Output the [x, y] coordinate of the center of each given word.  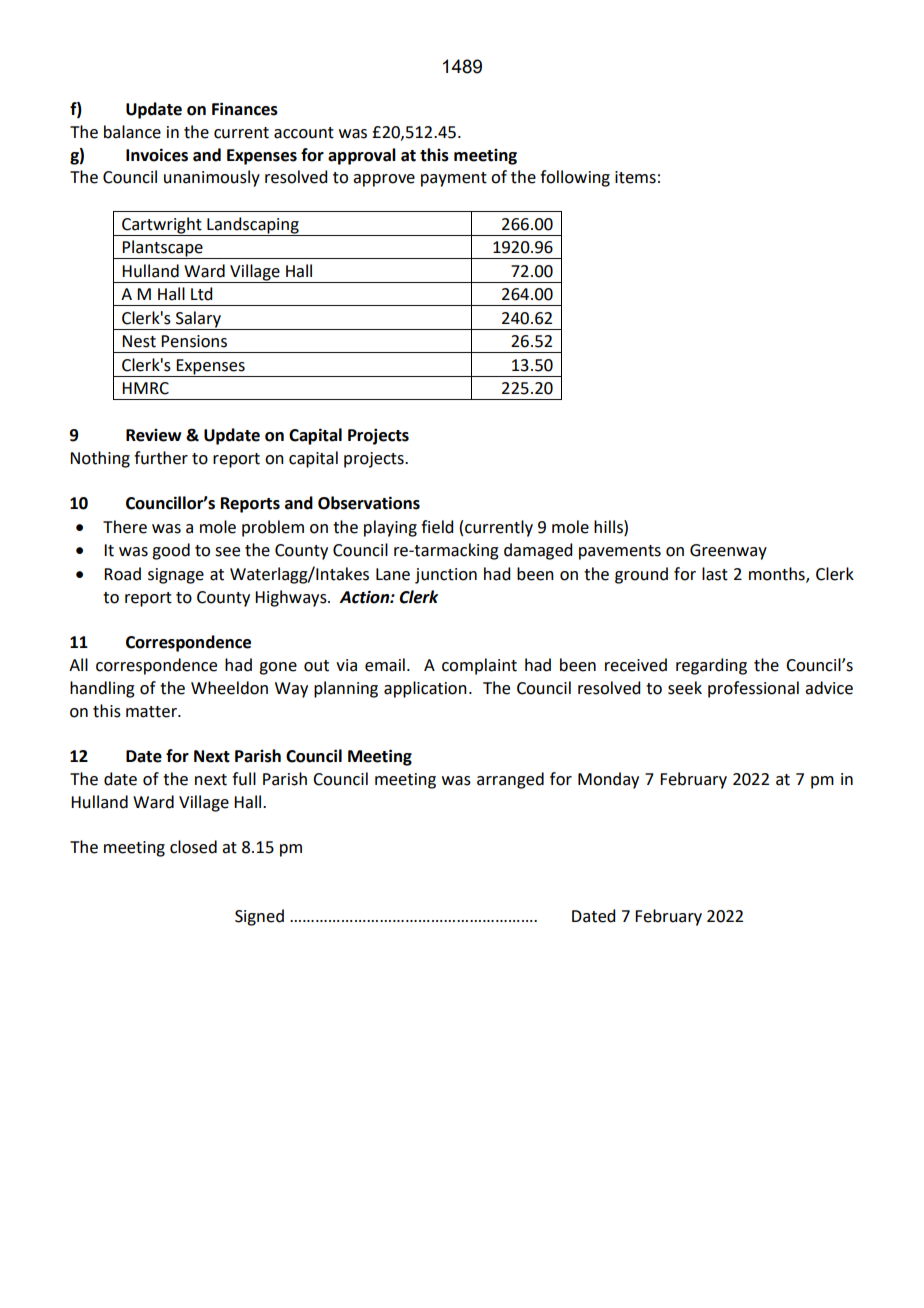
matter [152, 712]
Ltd [201, 294]
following [575, 178]
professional [753, 689]
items [635, 177]
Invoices [157, 155]
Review [153, 435]
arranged [510, 780]
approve [384, 180]
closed [193, 847]
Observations [369, 503]
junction [446, 576]
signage [176, 576]
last [715, 574]
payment [454, 179]
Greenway [728, 552]
